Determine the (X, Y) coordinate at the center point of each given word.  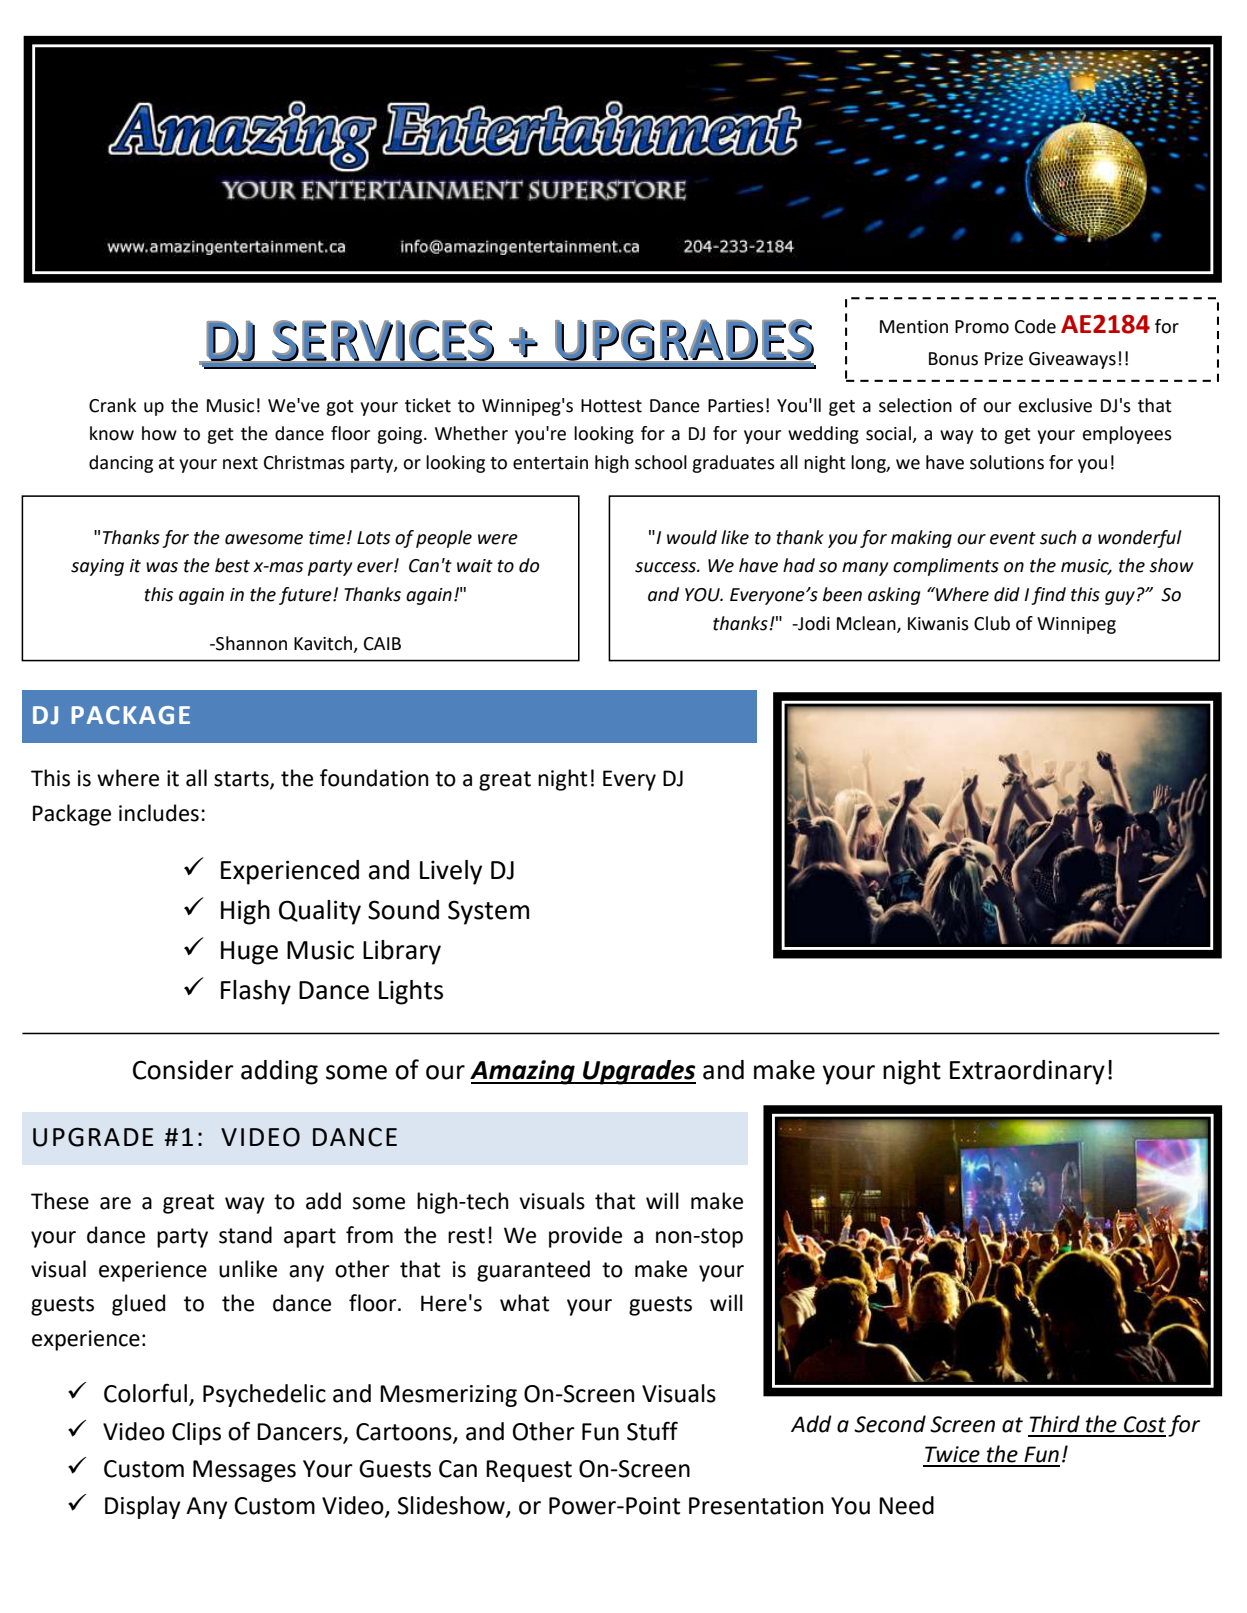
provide (585, 1237)
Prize (1004, 359)
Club (992, 623)
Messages (244, 1471)
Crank (113, 405)
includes (159, 813)
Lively (451, 872)
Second (890, 1424)
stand (245, 1235)
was (162, 567)
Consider (183, 1070)
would (692, 537)
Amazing (523, 1072)
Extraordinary (1027, 1072)
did (1007, 594)
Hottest (611, 406)
